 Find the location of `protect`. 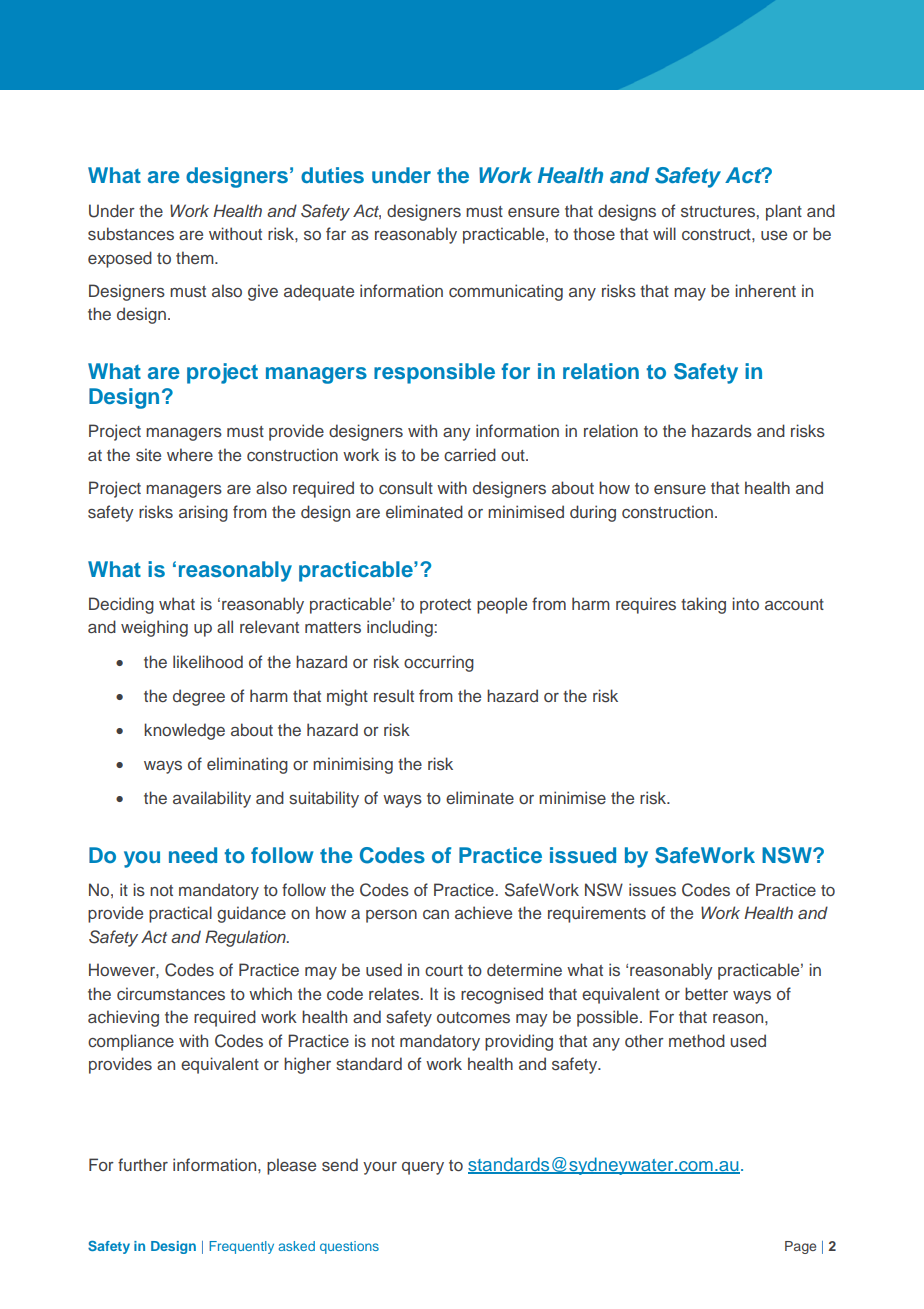

protect is located at coordinates (445, 606).
